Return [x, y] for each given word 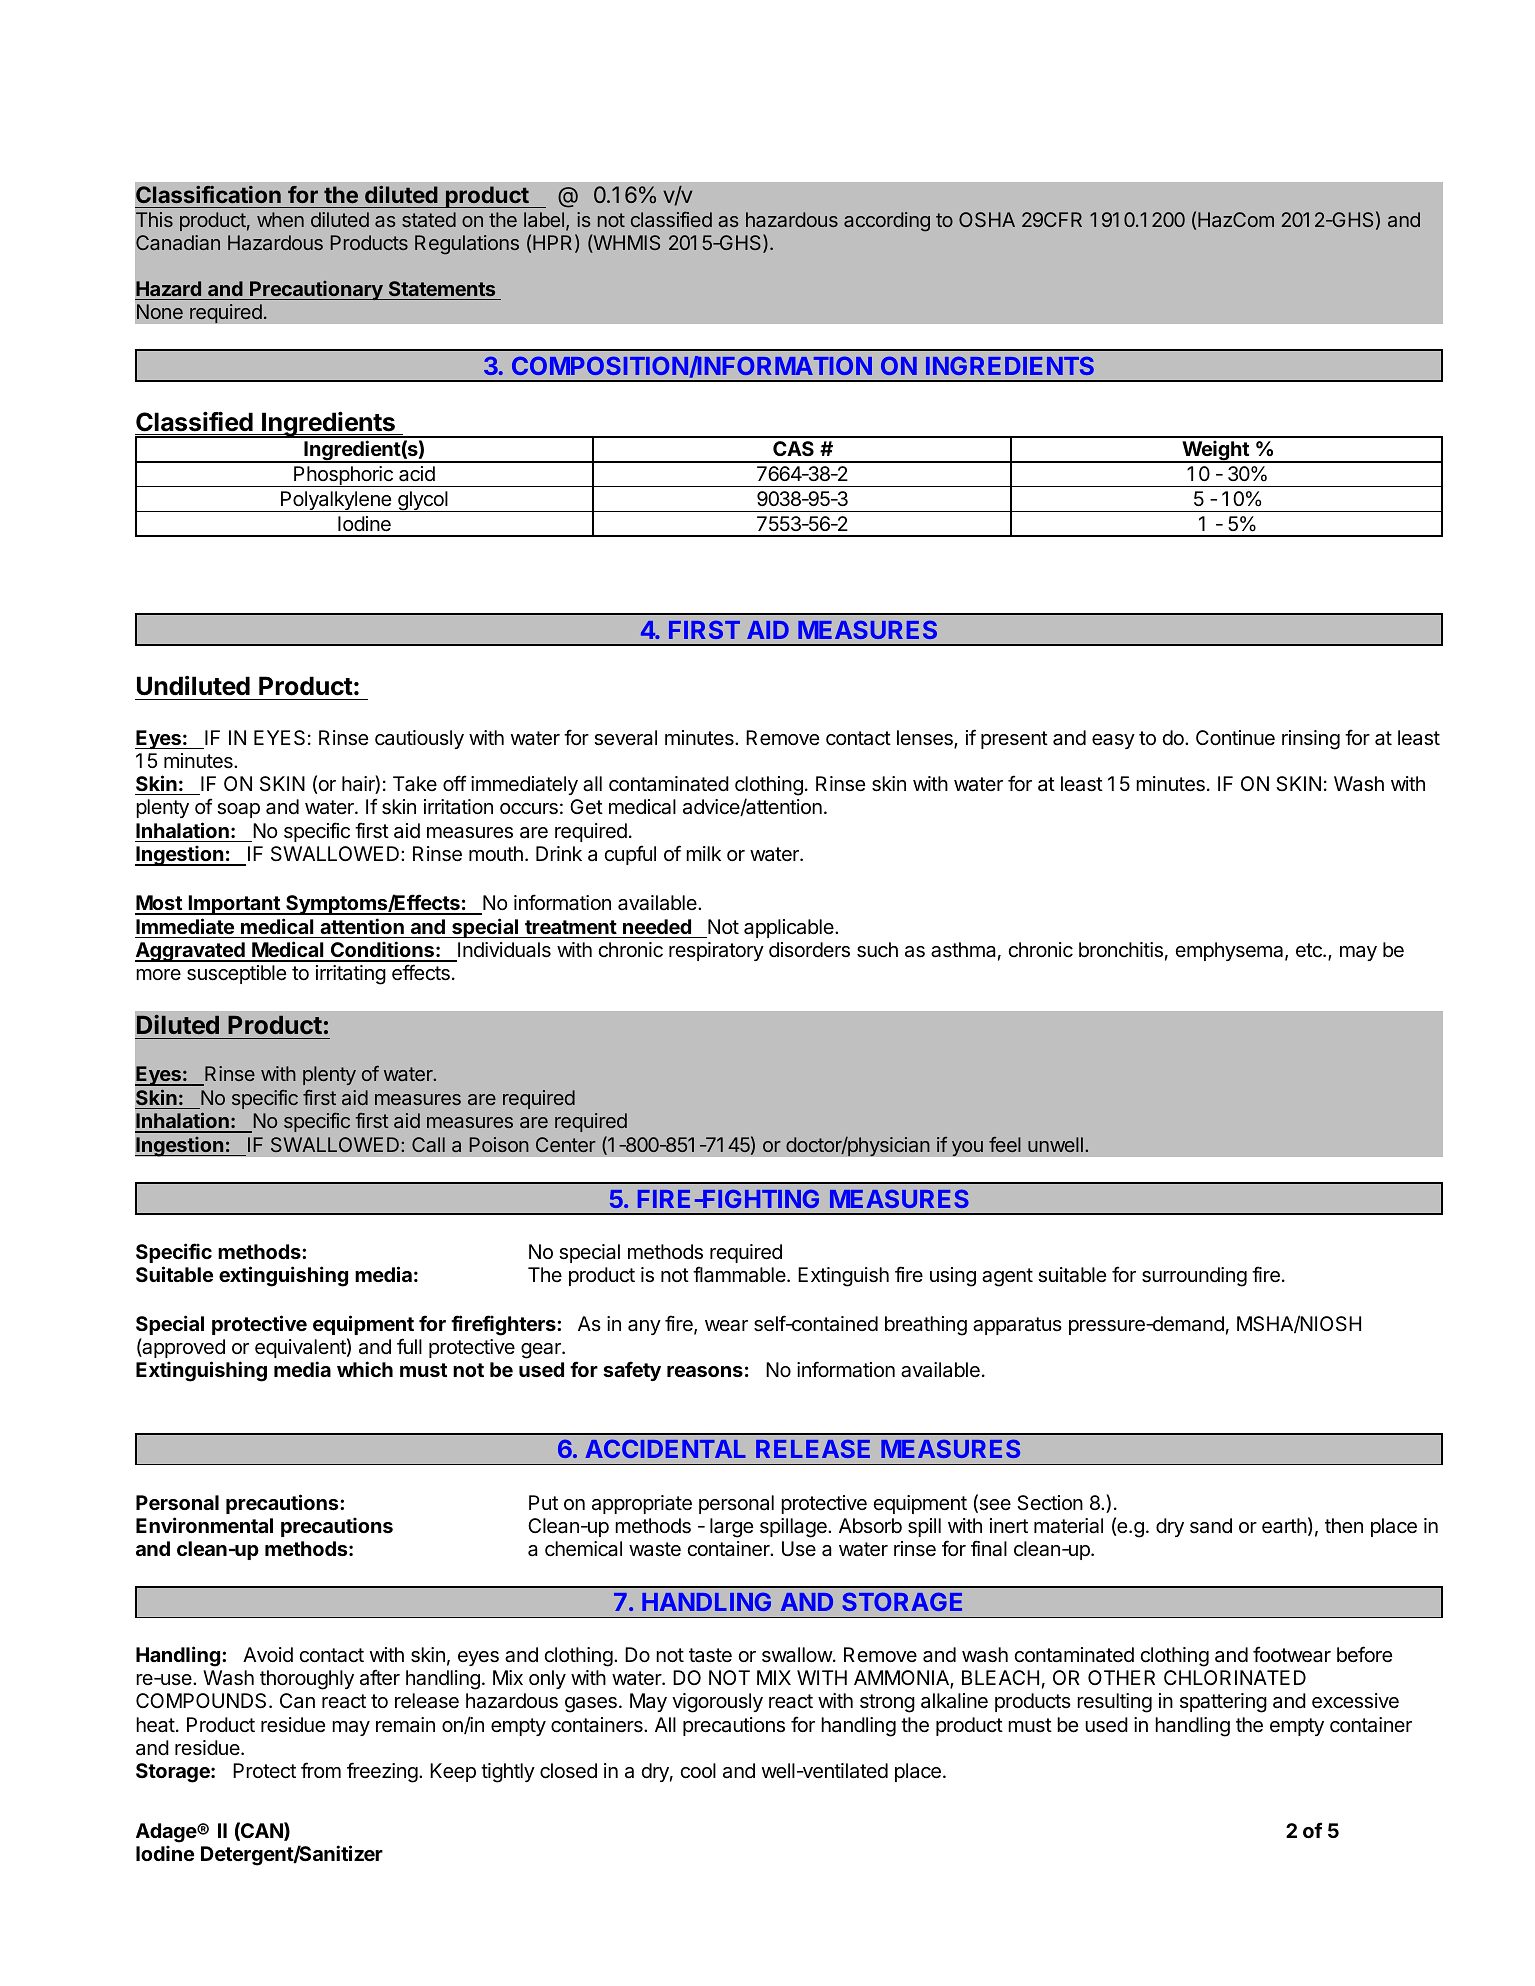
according [887, 222]
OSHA [987, 219]
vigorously [717, 1703]
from [321, 1770]
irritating [351, 975]
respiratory [716, 951]
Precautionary [316, 290]
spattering [1223, 1703]
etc [1310, 950]
